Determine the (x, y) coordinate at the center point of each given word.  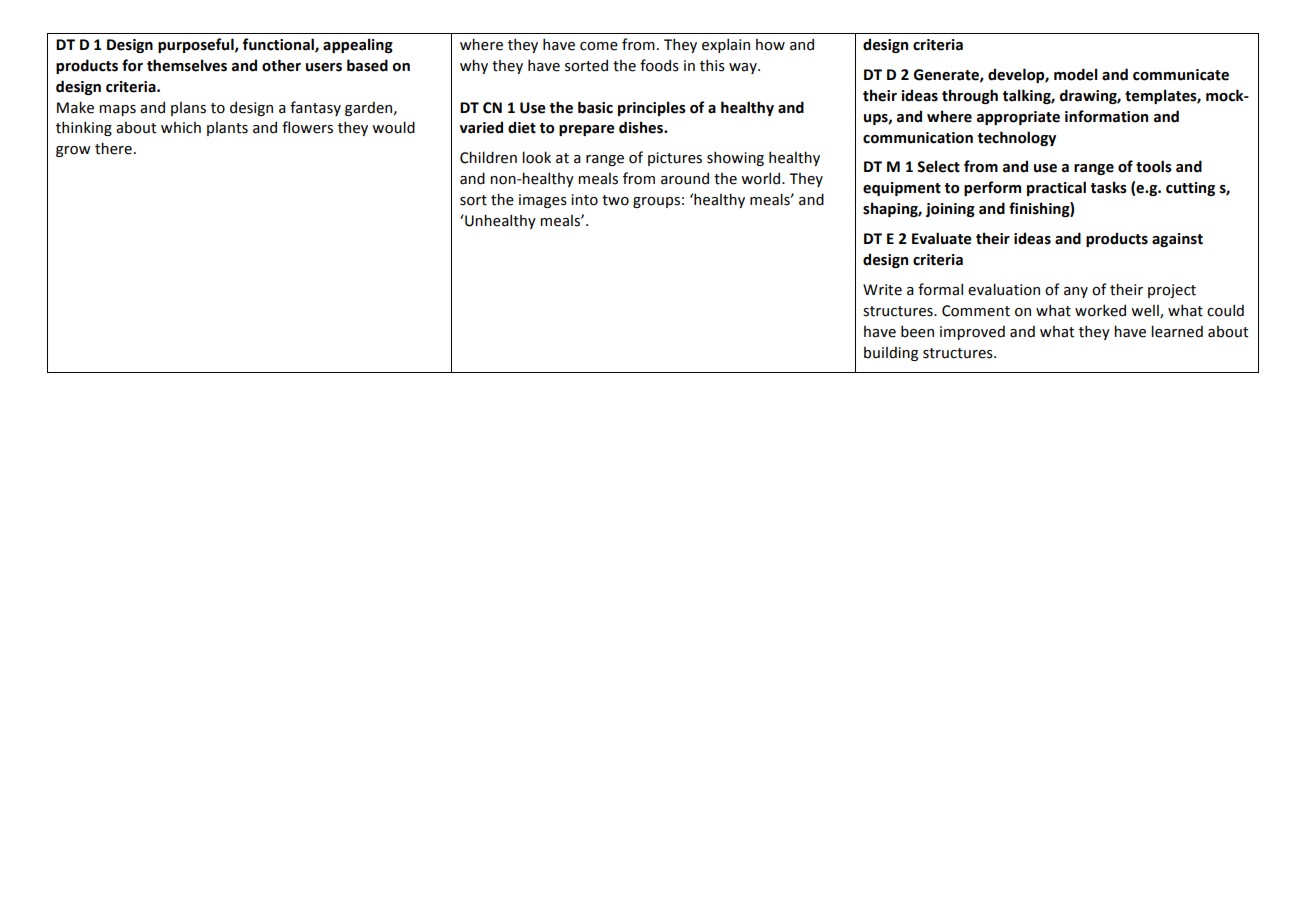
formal (940, 289)
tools (1154, 166)
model (1076, 74)
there (113, 148)
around (685, 178)
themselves (187, 65)
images (543, 201)
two (615, 200)
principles (652, 108)
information (1106, 116)
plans (188, 109)
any (1076, 292)
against (1177, 240)
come (599, 46)
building (891, 354)
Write (882, 290)
